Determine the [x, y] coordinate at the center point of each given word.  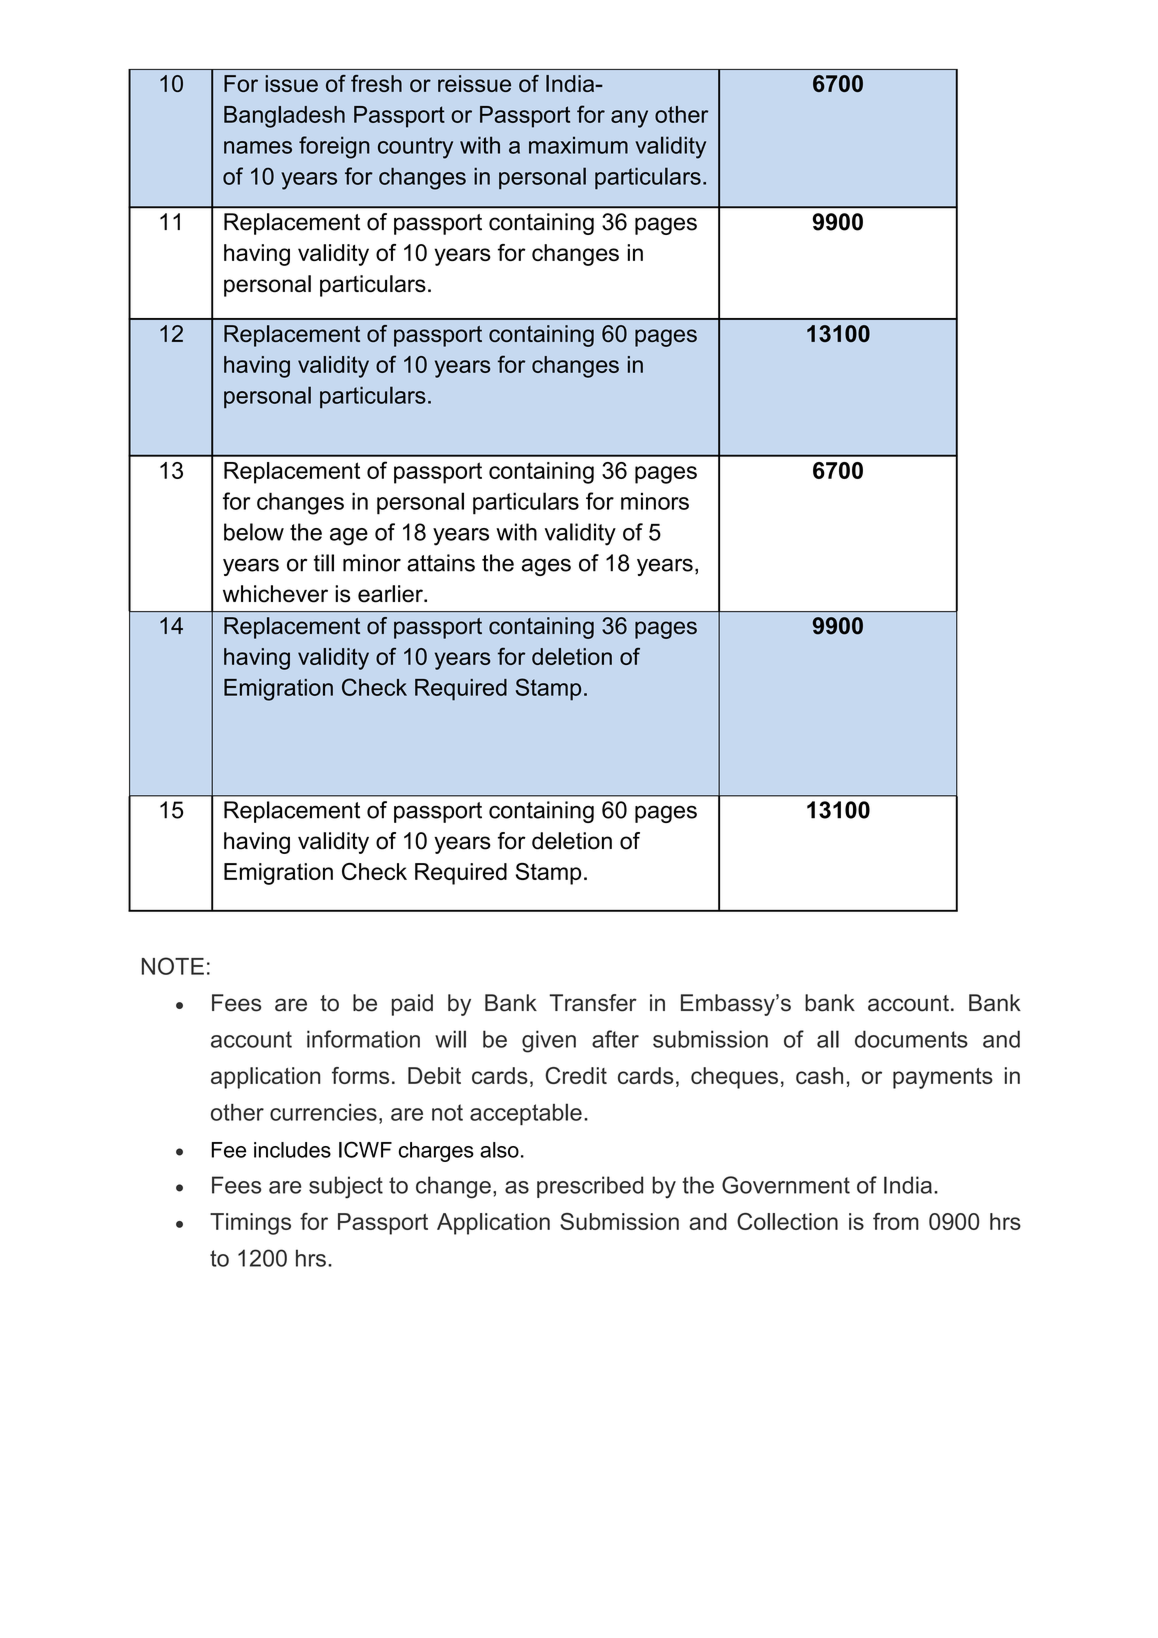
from [896, 1221]
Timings [250, 1224]
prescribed [590, 1187]
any [629, 119]
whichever [275, 594]
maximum [578, 145]
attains [441, 563]
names [258, 147]
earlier [391, 594]
